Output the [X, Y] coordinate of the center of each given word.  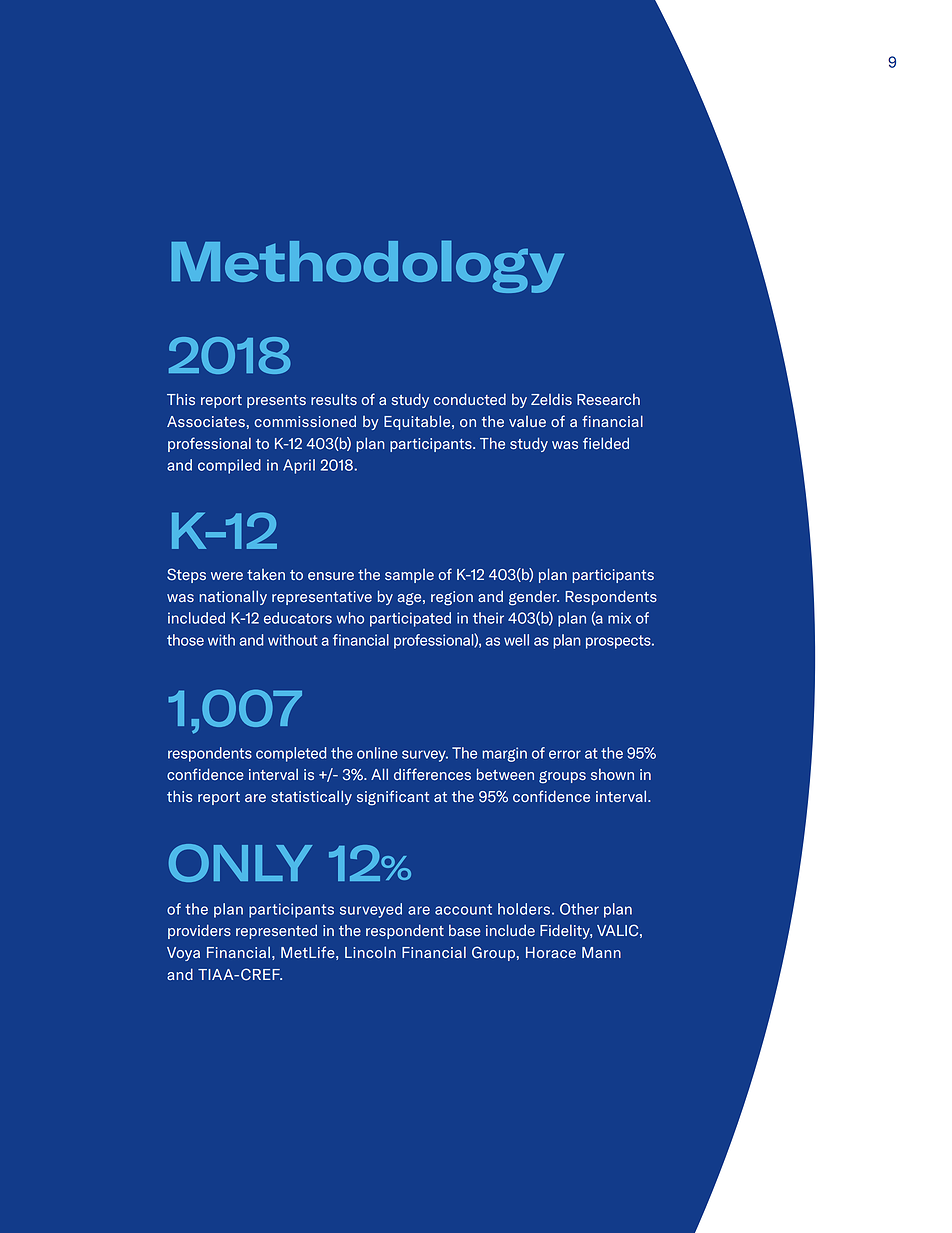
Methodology [367, 266]
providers [199, 931]
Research [608, 399]
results [334, 399]
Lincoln [370, 952]
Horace [551, 952]
